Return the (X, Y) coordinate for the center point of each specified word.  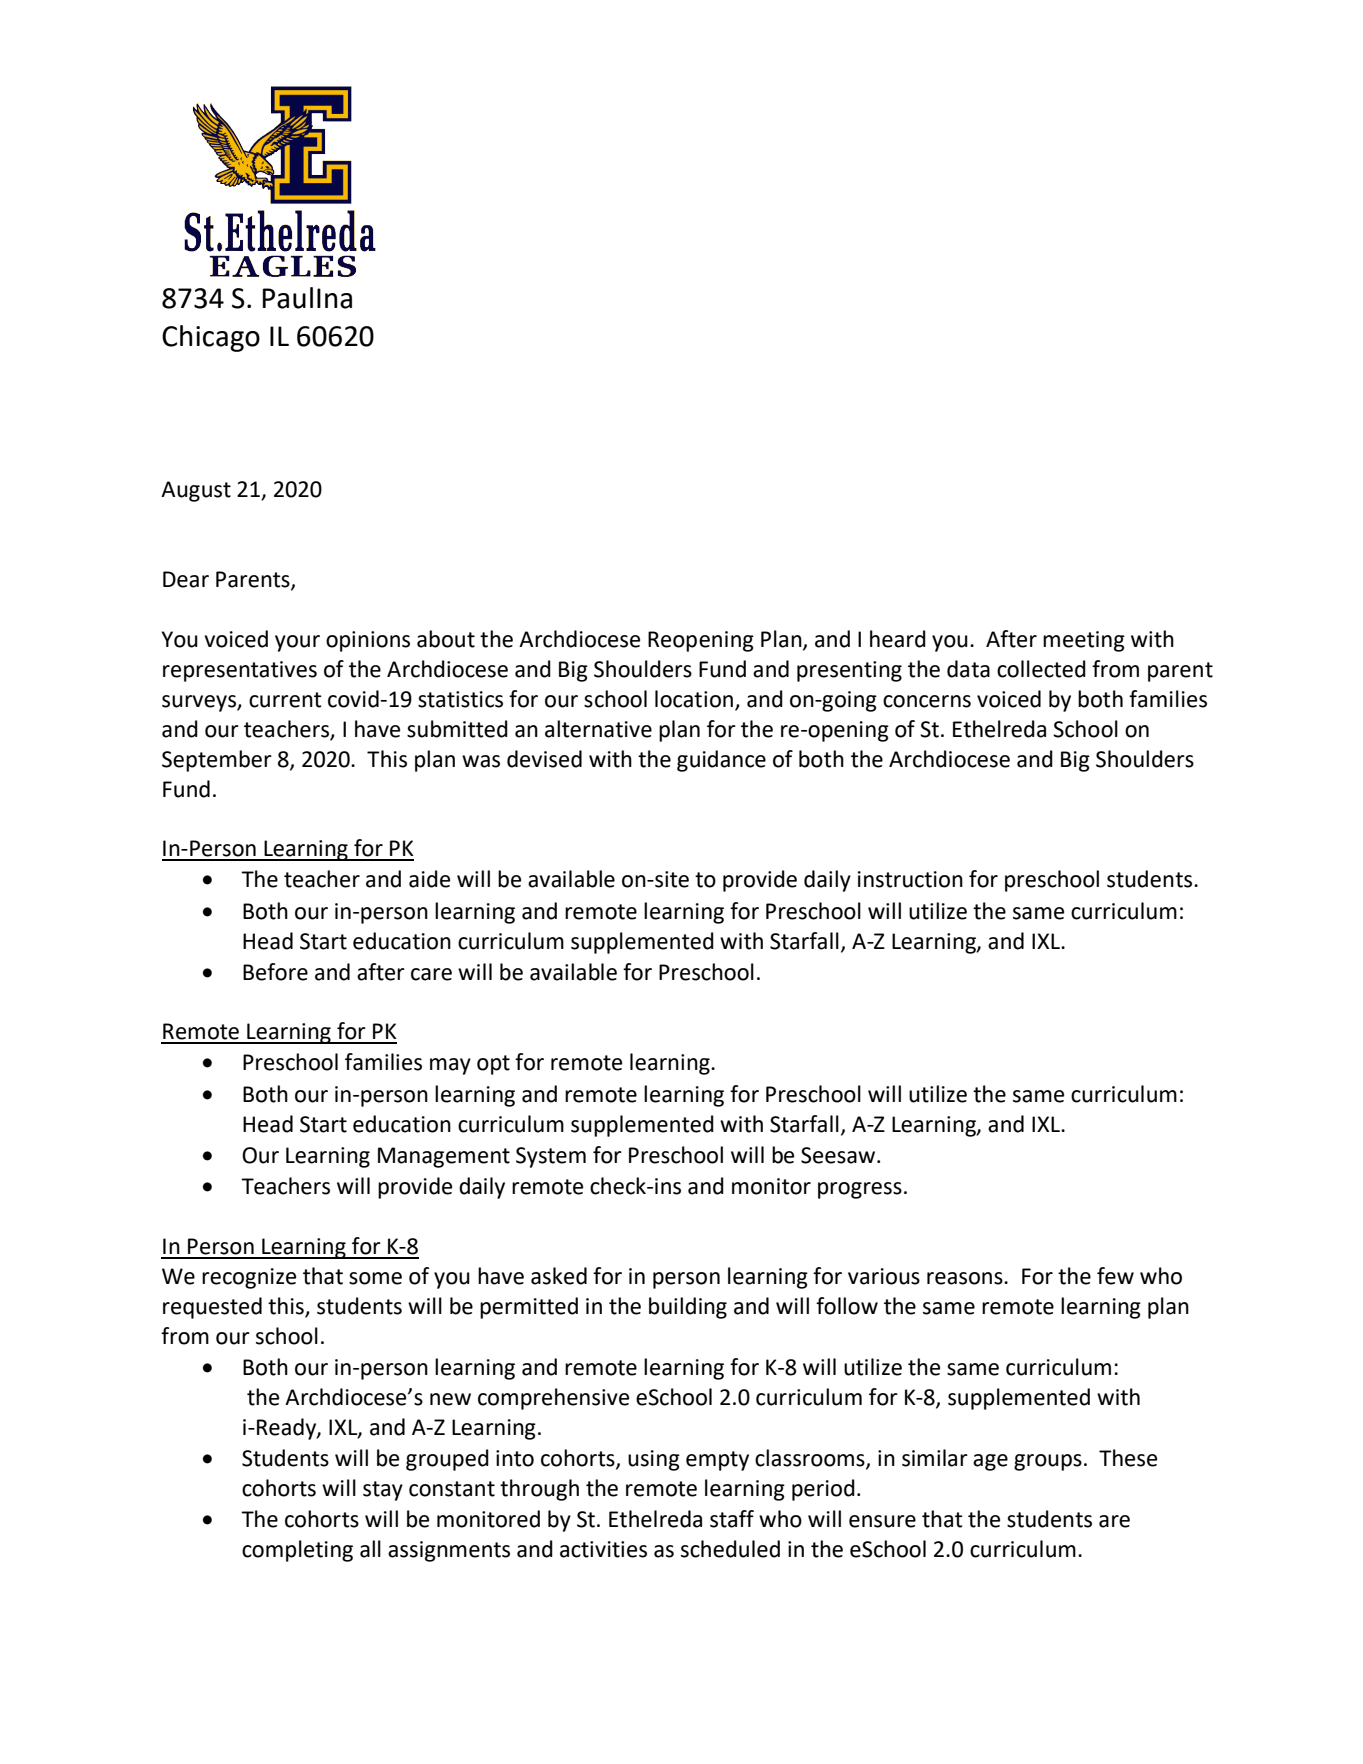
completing (297, 1551)
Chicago (211, 338)
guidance (721, 761)
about (446, 639)
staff (732, 1519)
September (217, 761)
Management (444, 1157)
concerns (927, 701)
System (551, 1157)
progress (860, 1190)
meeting (1084, 641)
